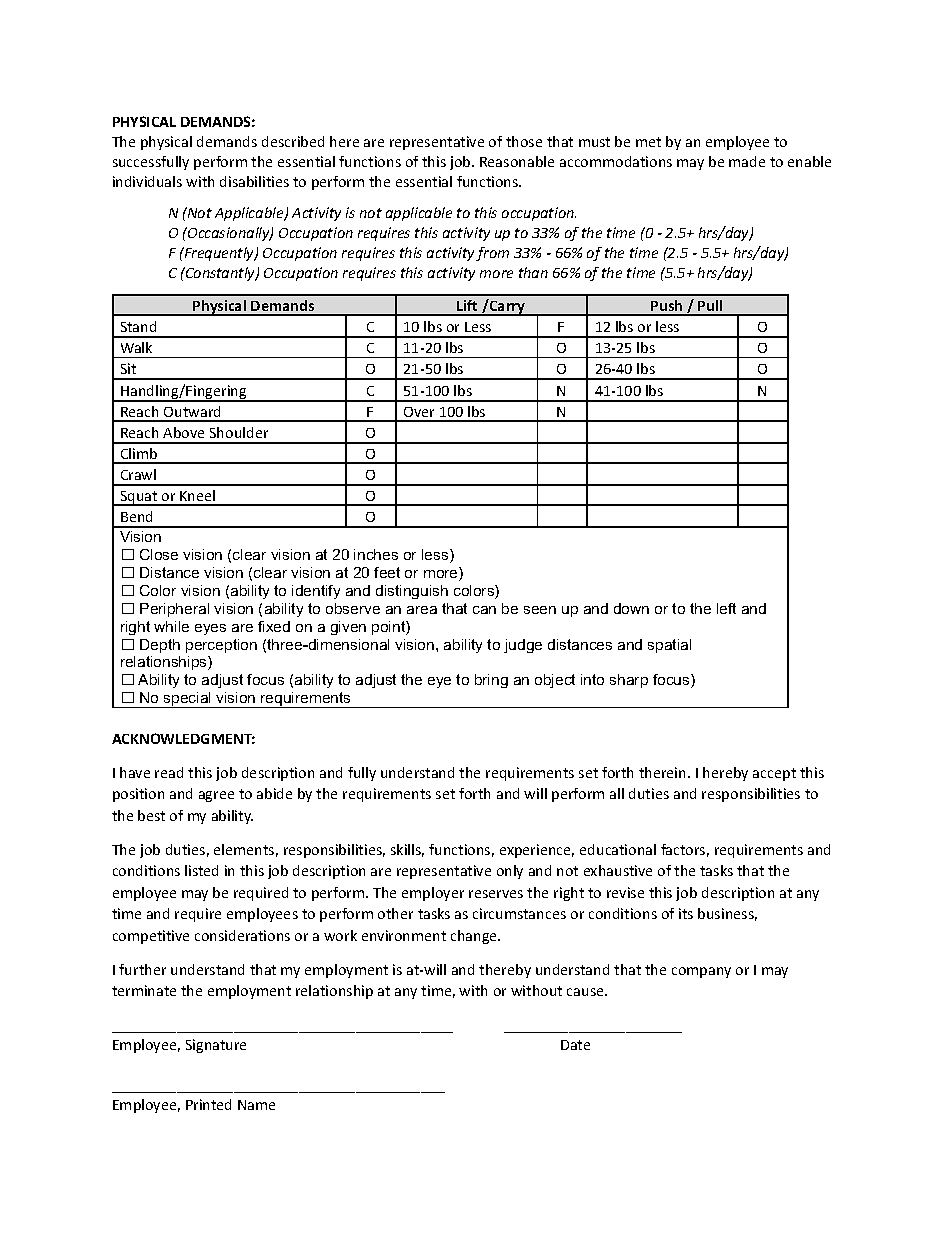 Image resolution: width=952 pixels, height=1233 pixels. Describe the element at coordinates (575, 1045) in the document. I see `Date` at that location.
